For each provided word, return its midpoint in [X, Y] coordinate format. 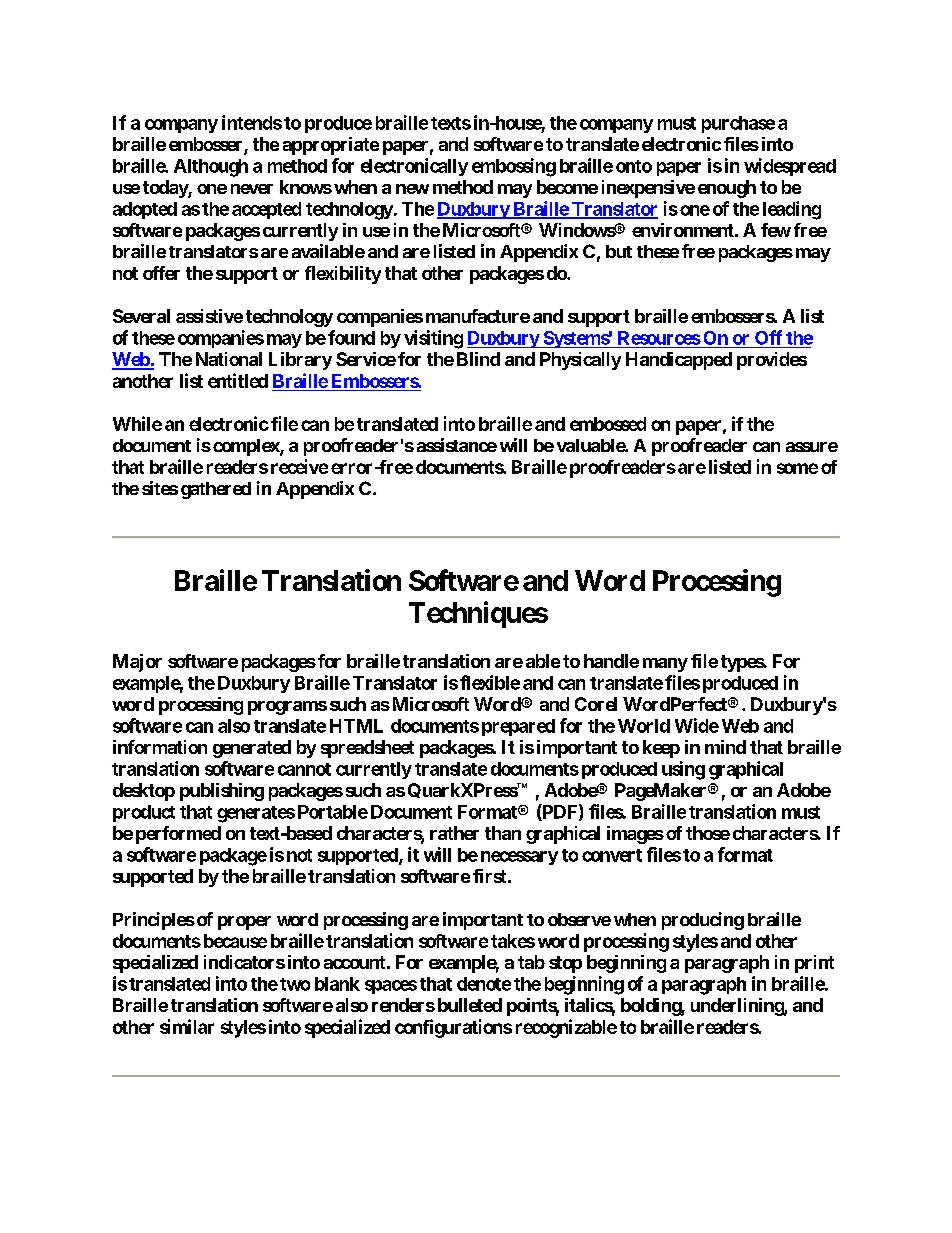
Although [211, 168]
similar [187, 1026]
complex [247, 447]
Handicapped [679, 361]
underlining [738, 1007]
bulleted [470, 1005]
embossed [608, 424]
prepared [518, 727]
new [412, 189]
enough [727, 189]
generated [252, 749]
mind [725, 747]
